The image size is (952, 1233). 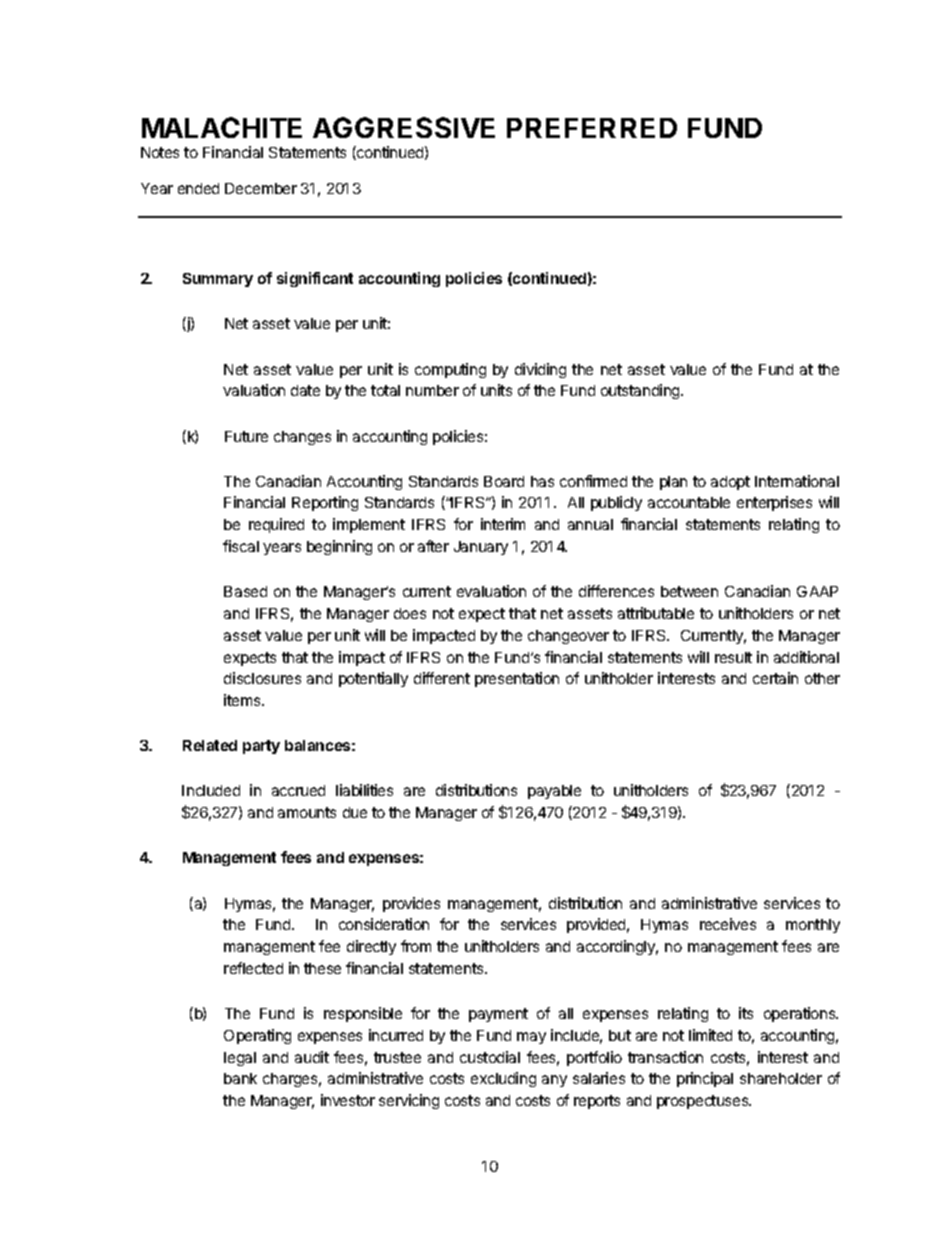 What do you see at coordinates (240, 1078) in the screenshot?
I see `bank` at bounding box center [240, 1078].
